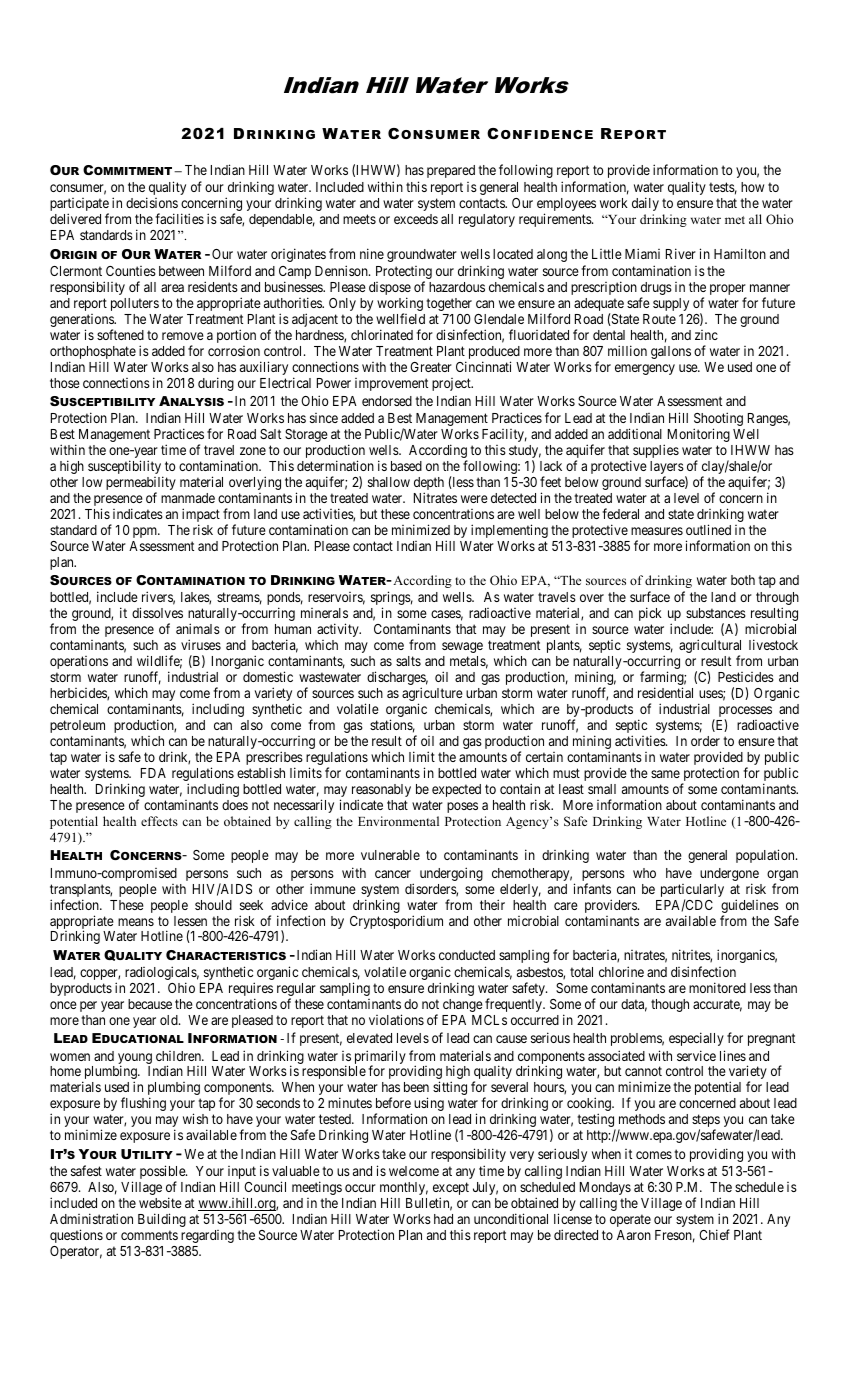 The width and height of the document is (849, 1400). I want to click on Chief, so click(714, 1234).
